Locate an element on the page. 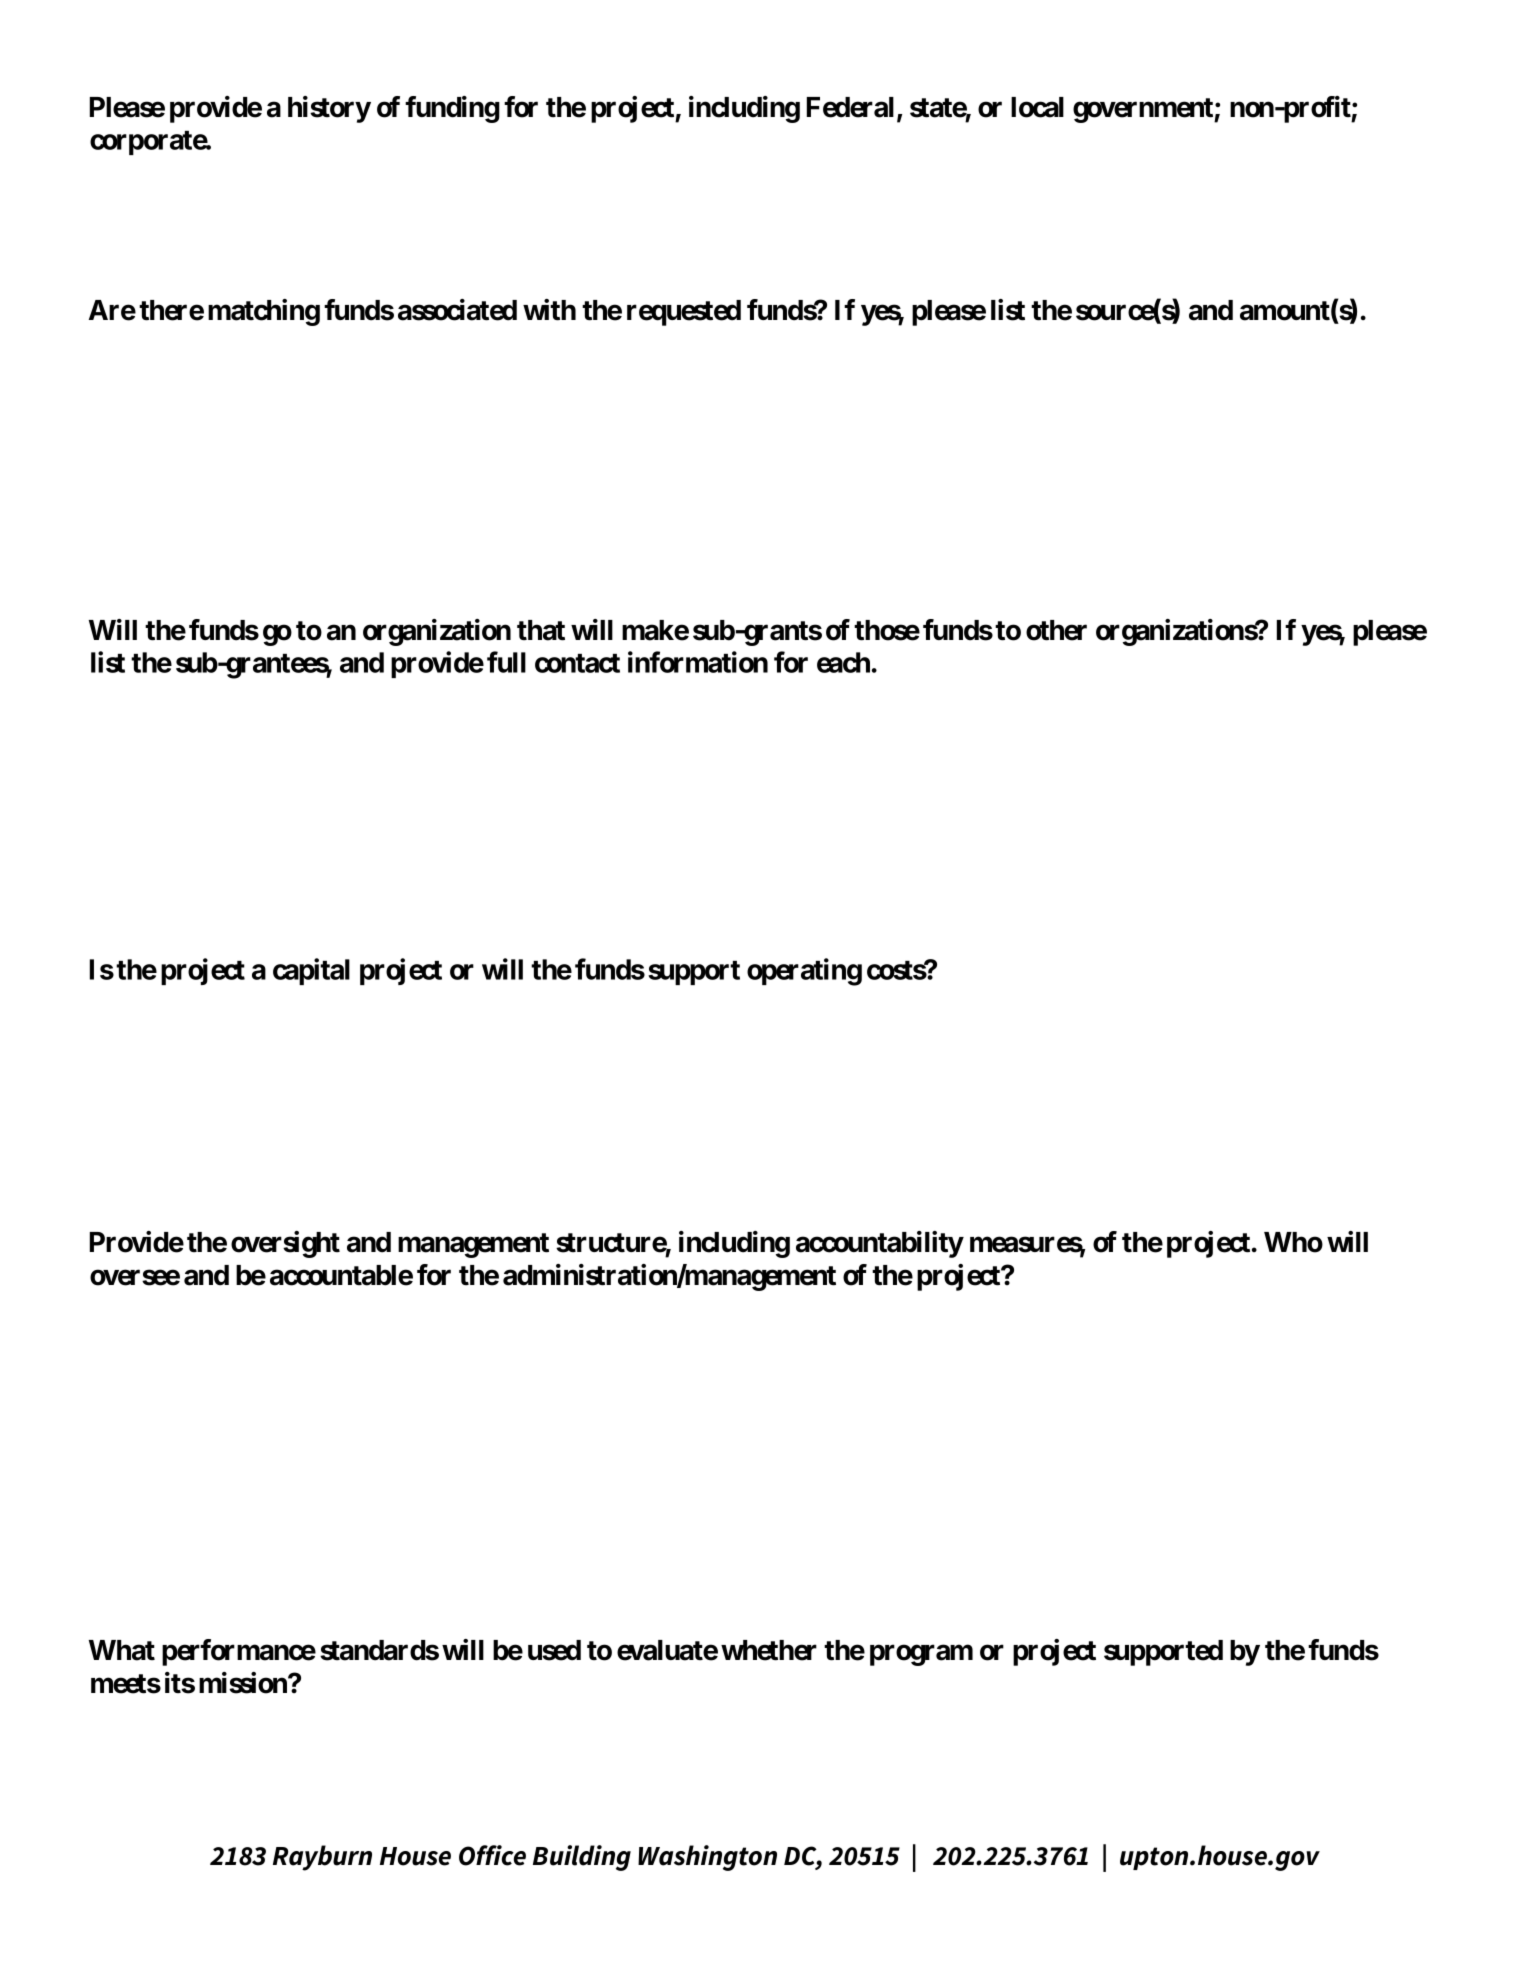  requested is located at coordinates (684, 313).
